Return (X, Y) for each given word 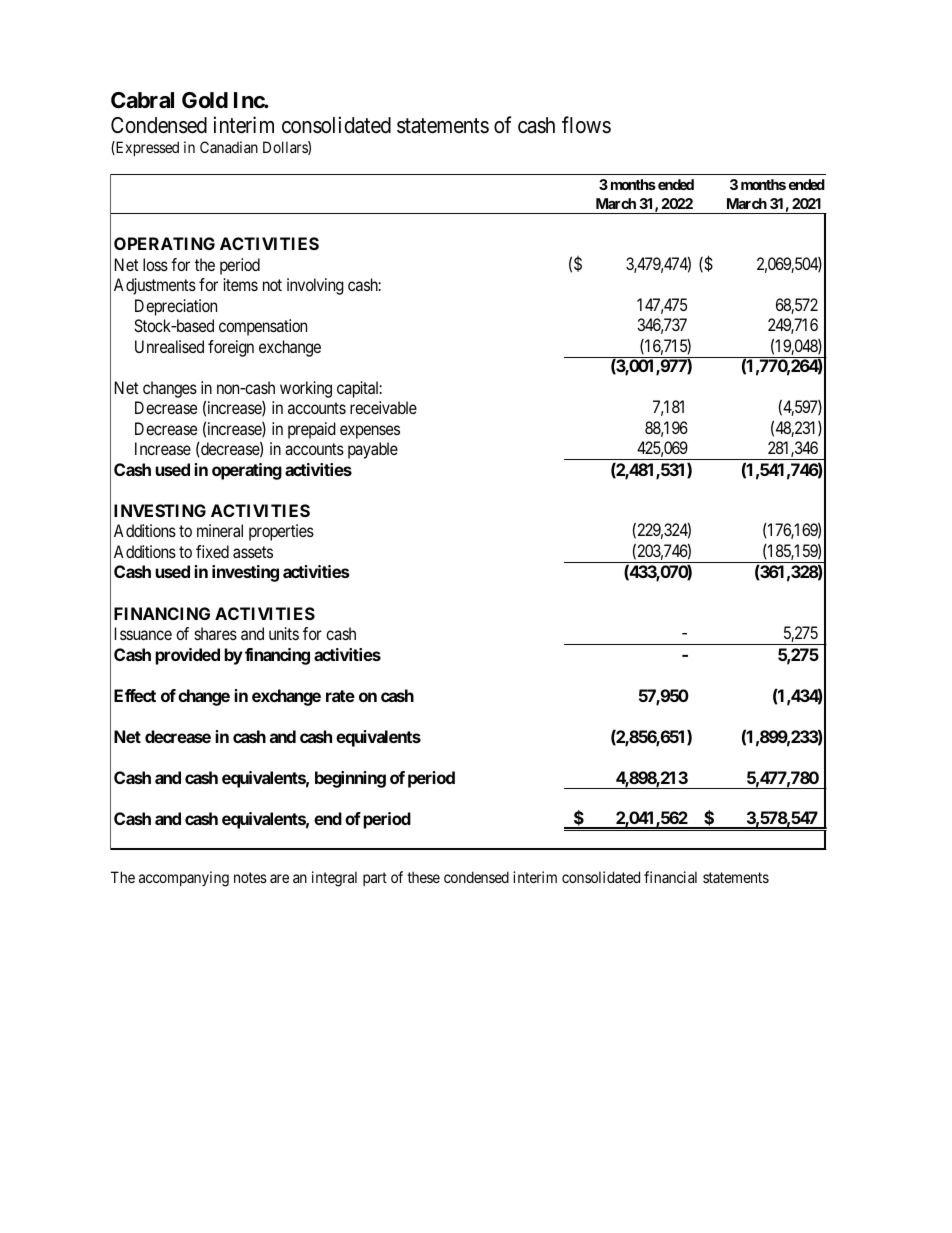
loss (155, 264)
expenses (370, 432)
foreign (231, 348)
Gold (205, 100)
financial (670, 877)
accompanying (184, 879)
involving (315, 286)
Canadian (229, 147)
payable (373, 450)
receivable (383, 407)
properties (281, 532)
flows (586, 125)
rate (340, 696)
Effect (135, 695)
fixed (212, 551)
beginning (350, 779)
